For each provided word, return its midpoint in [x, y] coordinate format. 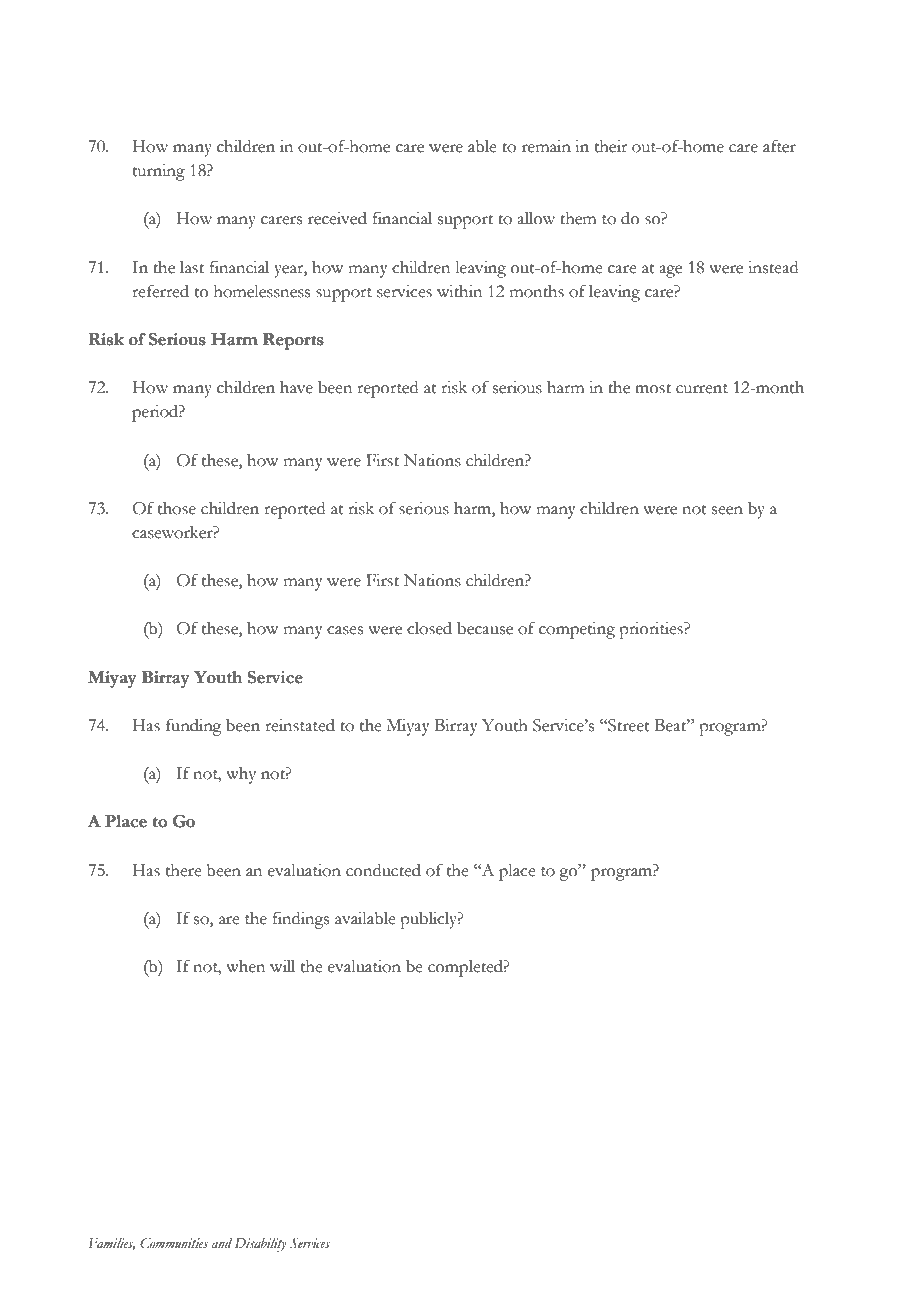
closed [429, 628]
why [241, 775]
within [459, 291]
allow [536, 218]
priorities [652, 630]
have [296, 387]
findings [301, 920]
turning [159, 172]
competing [577, 630]
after [779, 146]
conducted [383, 870]
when [245, 966]
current [702, 389]
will [282, 966]
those [177, 508]
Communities [174, 1243]
